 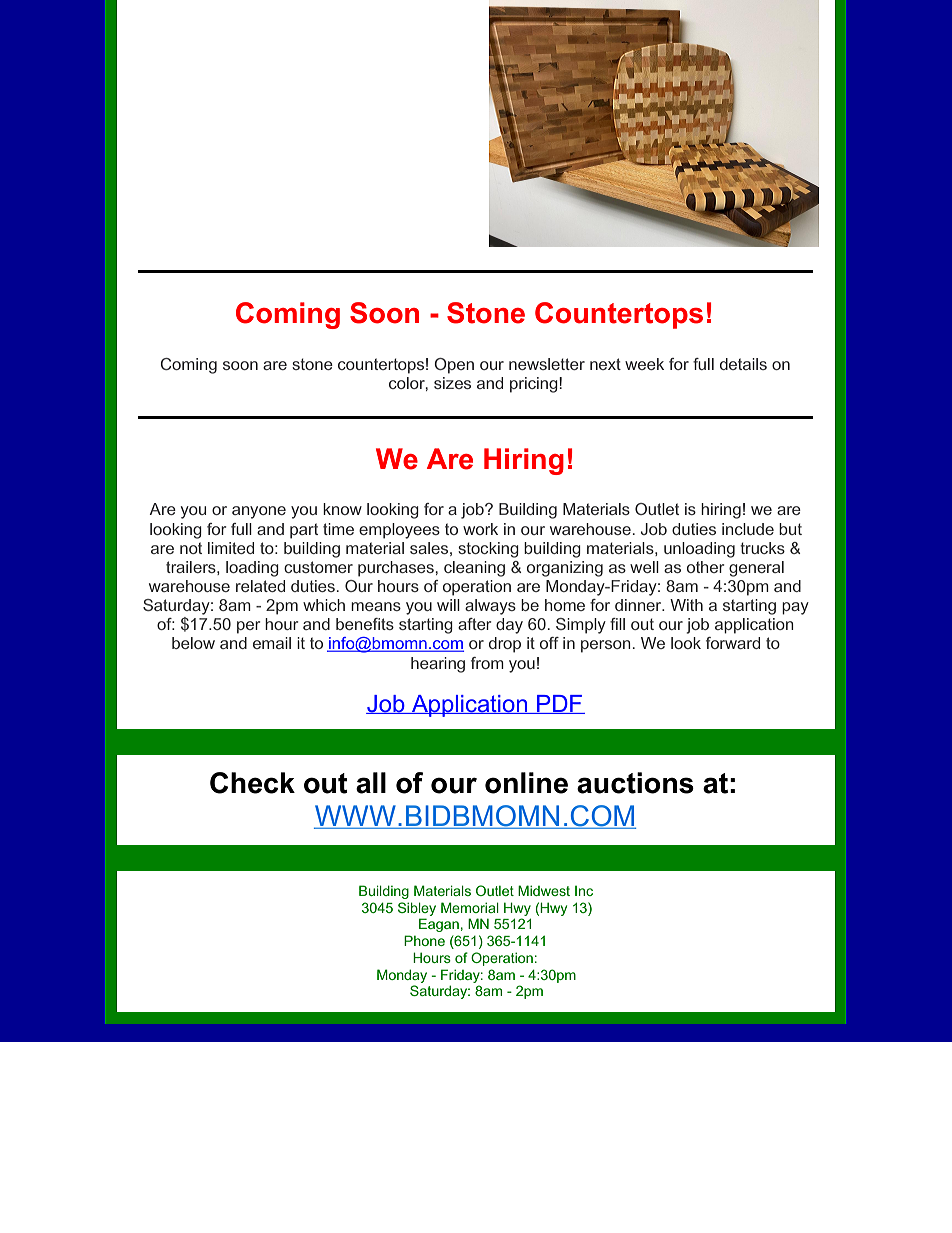 What do you see at coordinates (560, 704) in the screenshot?
I see `PDF` at bounding box center [560, 704].
